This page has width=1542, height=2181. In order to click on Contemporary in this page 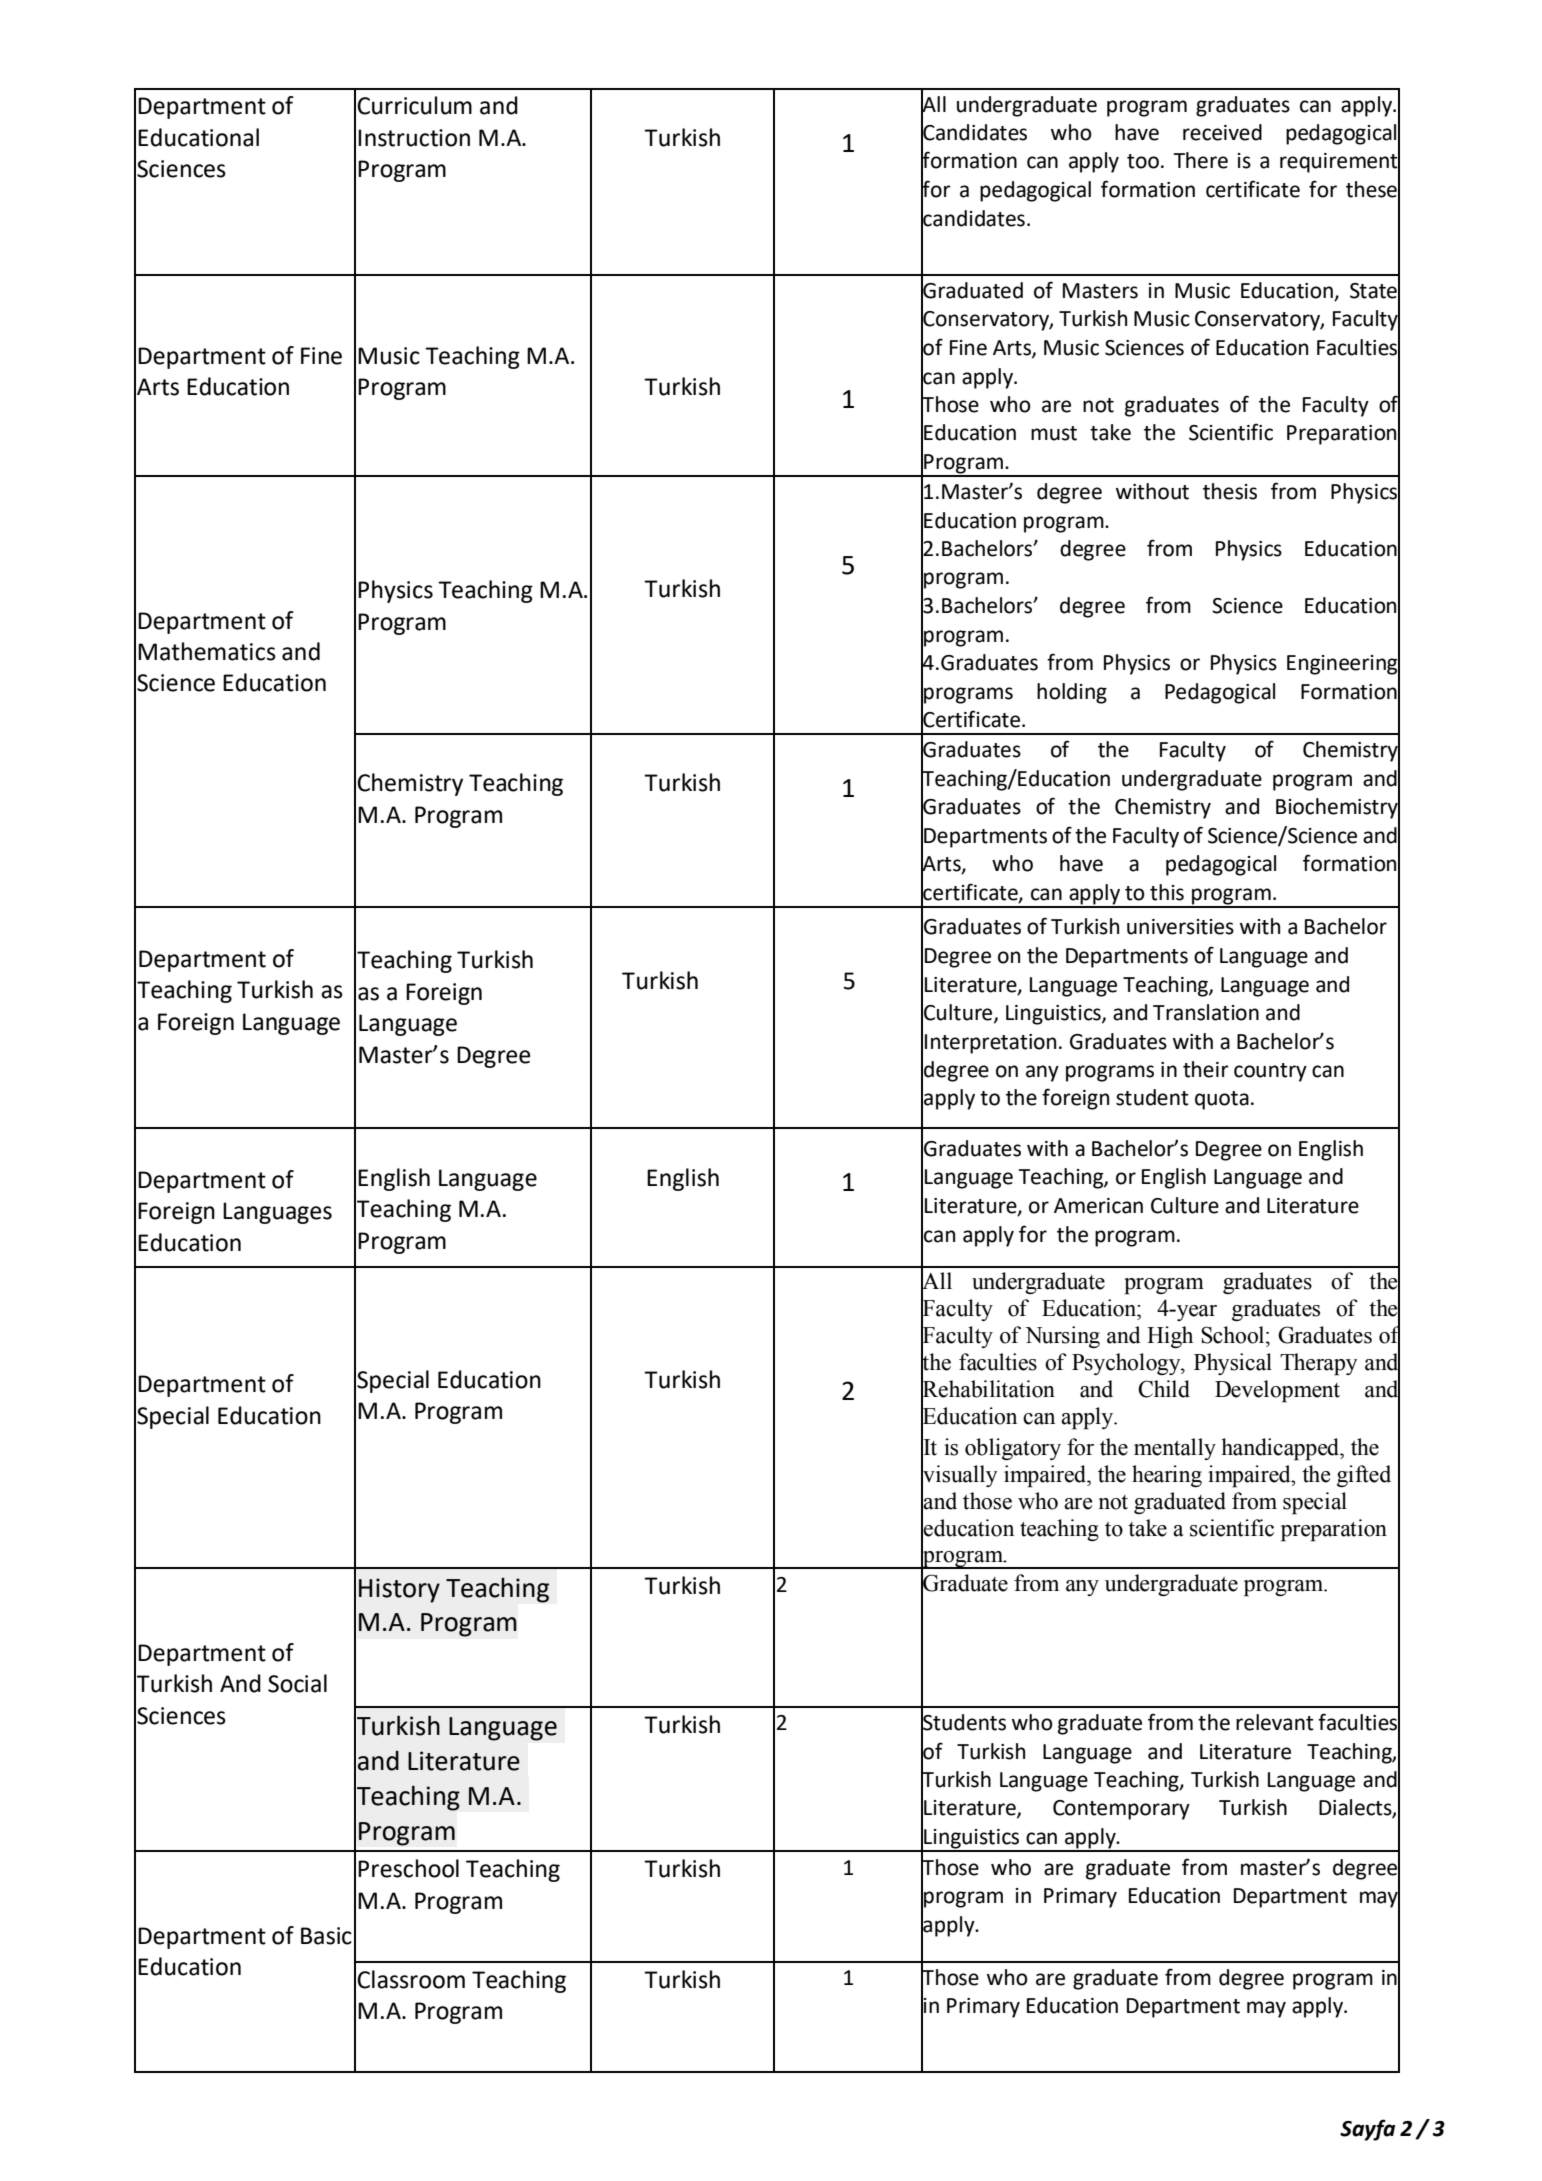, I will do `click(1121, 1810)`.
